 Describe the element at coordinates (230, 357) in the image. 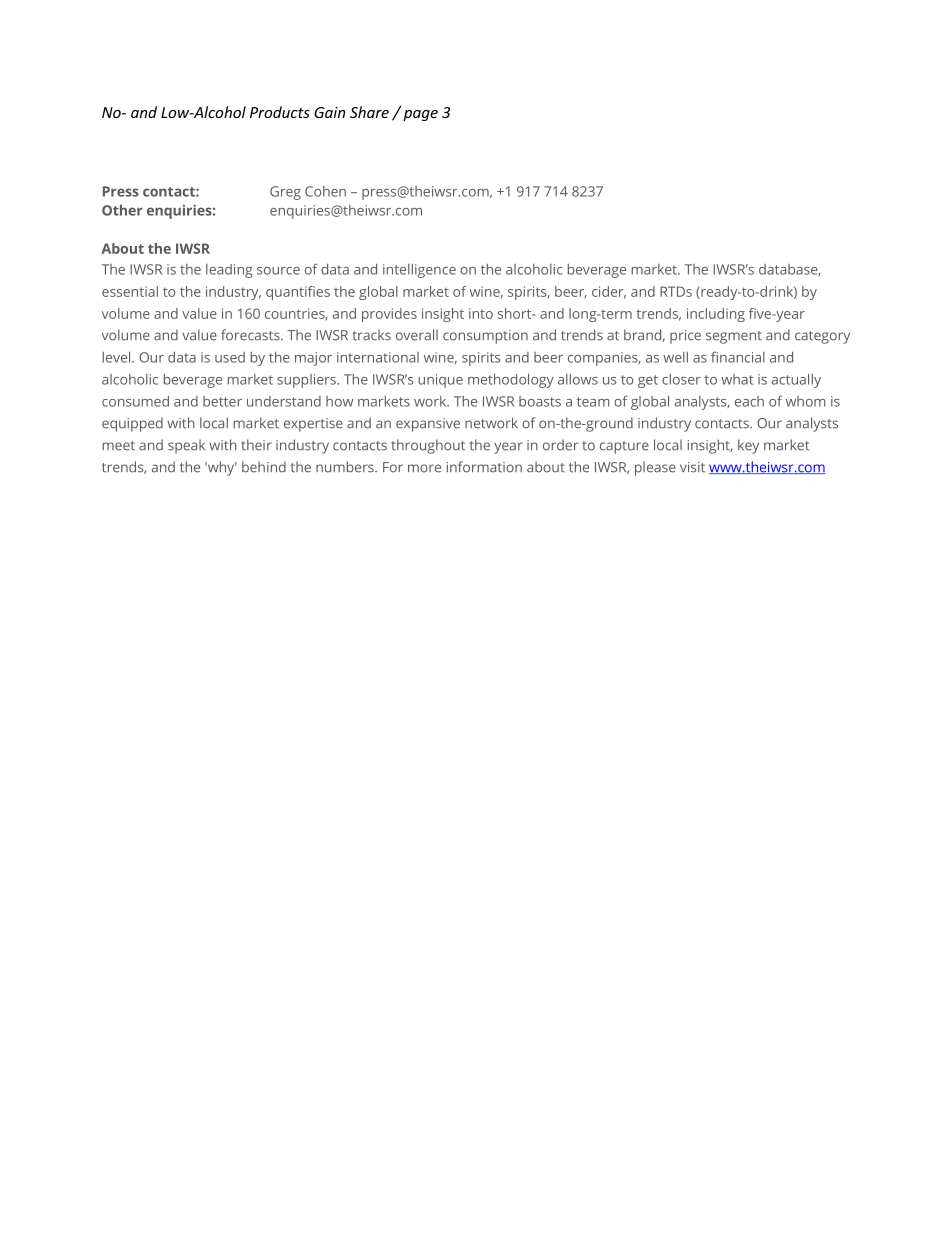

I see `used` at that location.
